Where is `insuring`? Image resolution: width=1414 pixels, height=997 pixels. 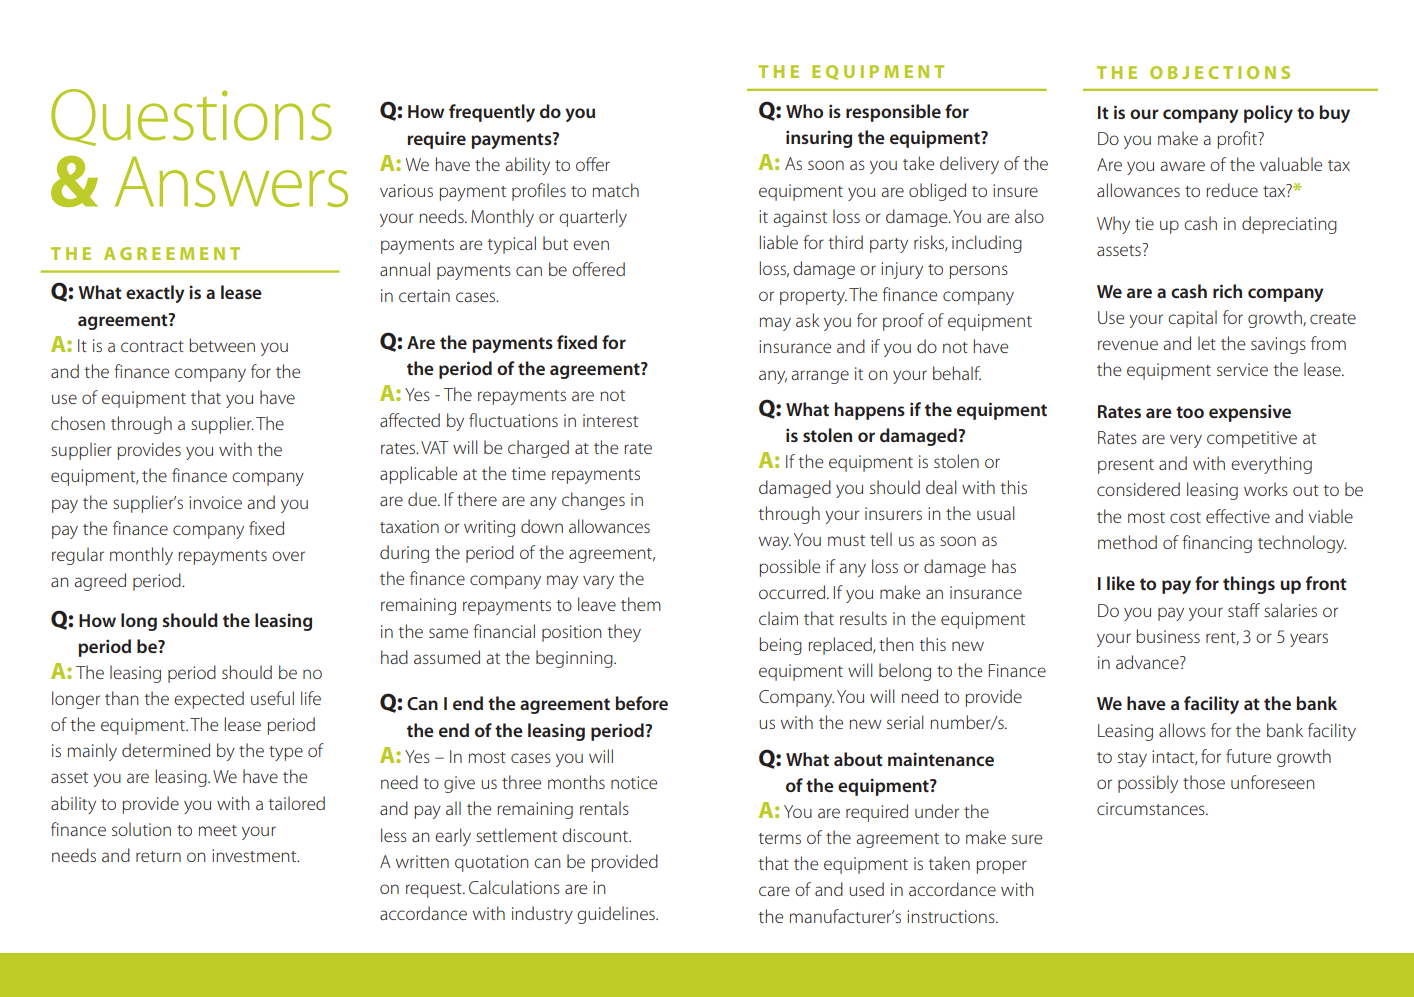 insuring is located at coordinates (819, 139).
